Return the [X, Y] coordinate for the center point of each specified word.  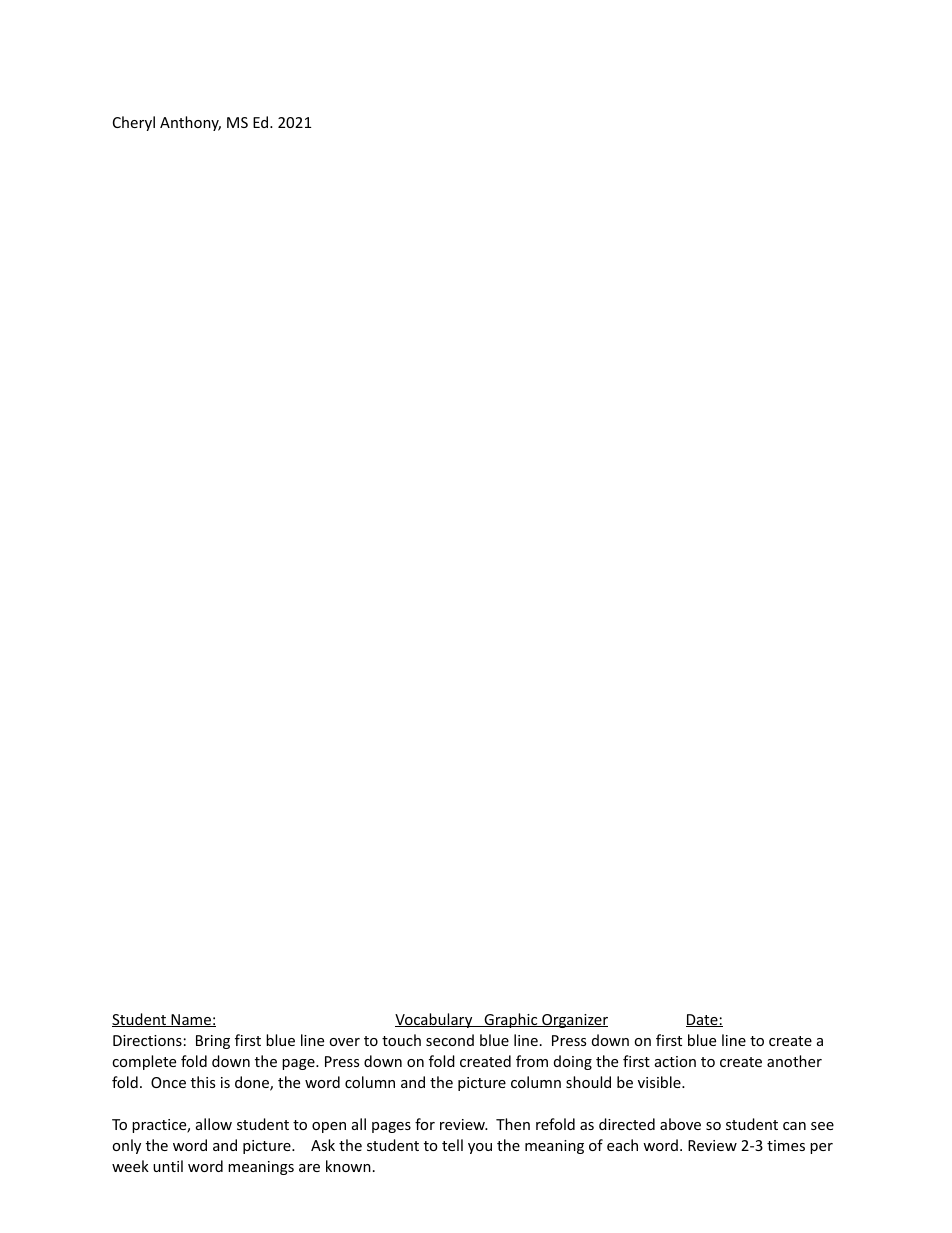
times [786, 1145]
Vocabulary [435, 1020]
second [450, 1040]
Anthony [190, 123]
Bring [213, 1042]
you [480, 1148]
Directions [147, 1040]
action [675, 1061]
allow [214, 1124]
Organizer [574, 1021]
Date [703, 1020]
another [794, 1061]
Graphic [511, 1020]
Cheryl [134, 123]
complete [144, 1062]
